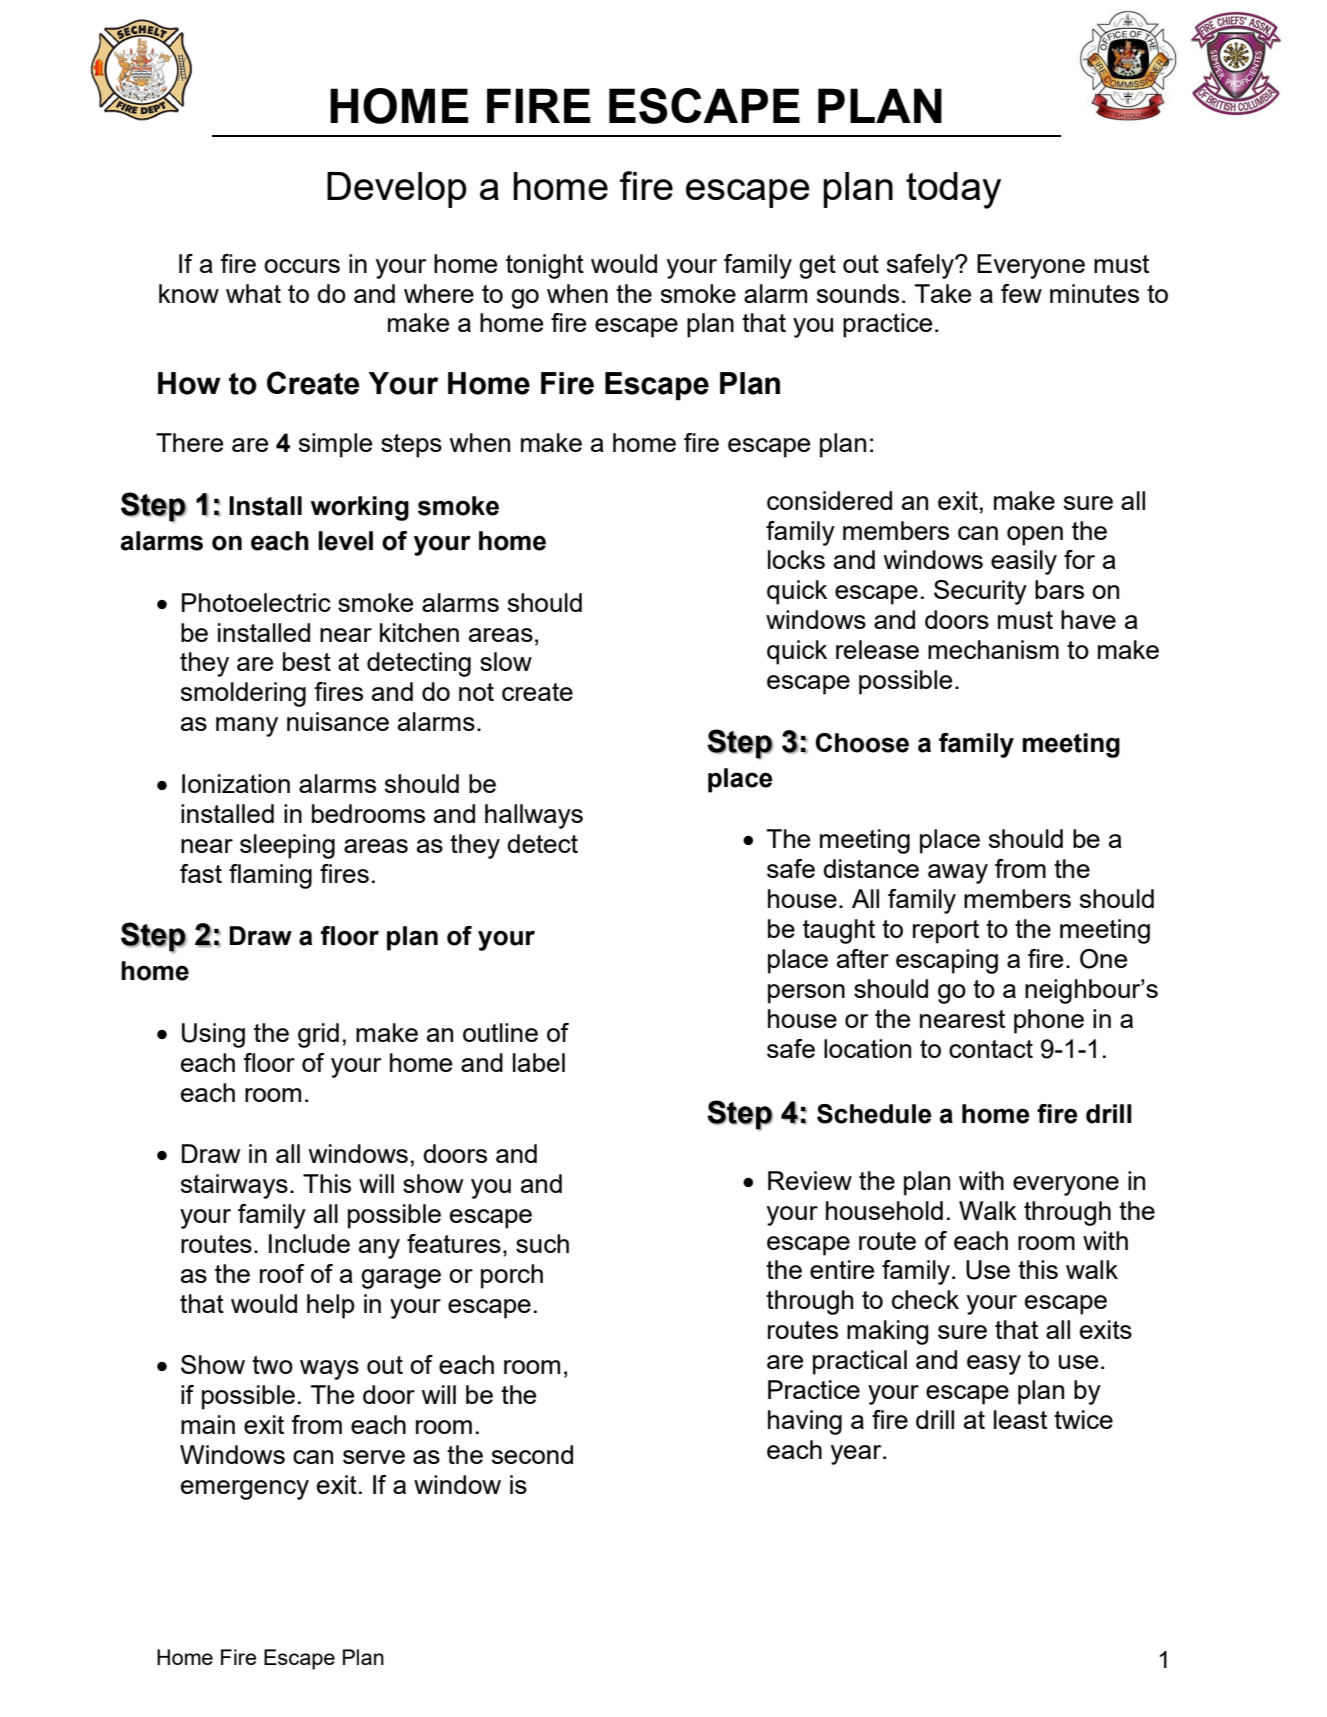 The image size is (1327, 1717). I want to click on Include, so click(309, 1243).
